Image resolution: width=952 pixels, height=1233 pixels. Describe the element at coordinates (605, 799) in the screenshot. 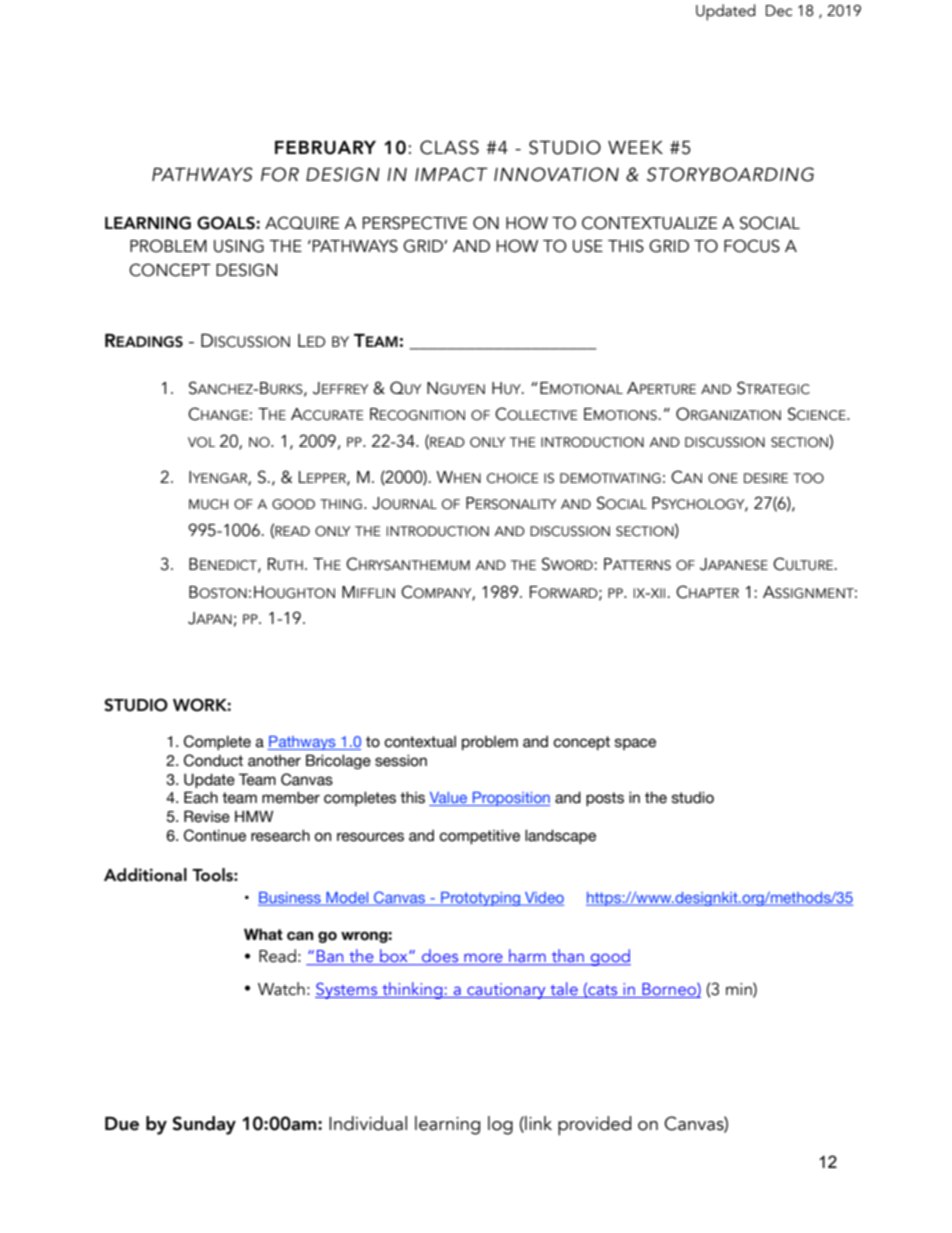

I see `posts` at that location.
